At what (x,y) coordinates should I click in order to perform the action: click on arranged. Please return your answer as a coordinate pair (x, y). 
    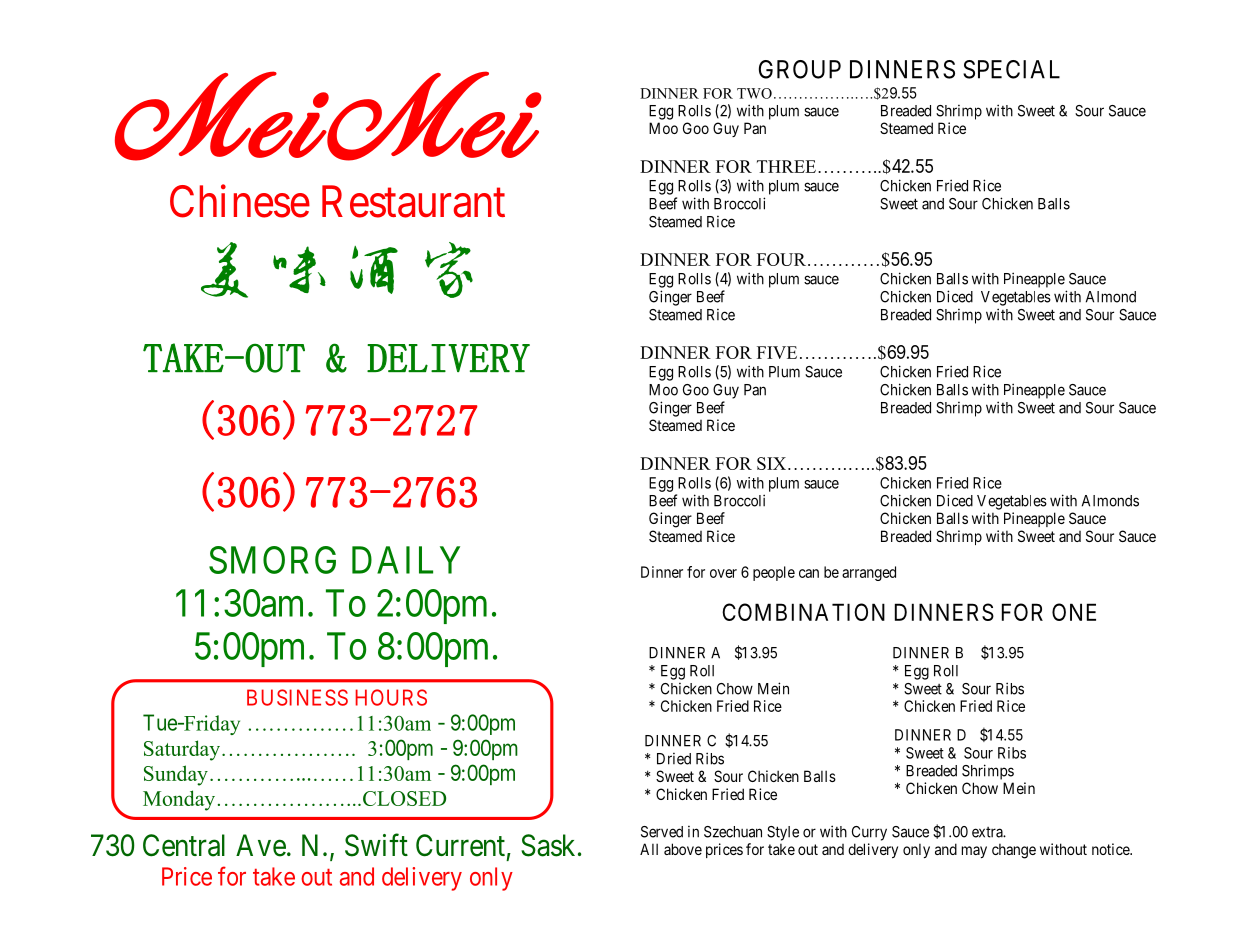
    Looking at the image, I should click on (869, 573).
